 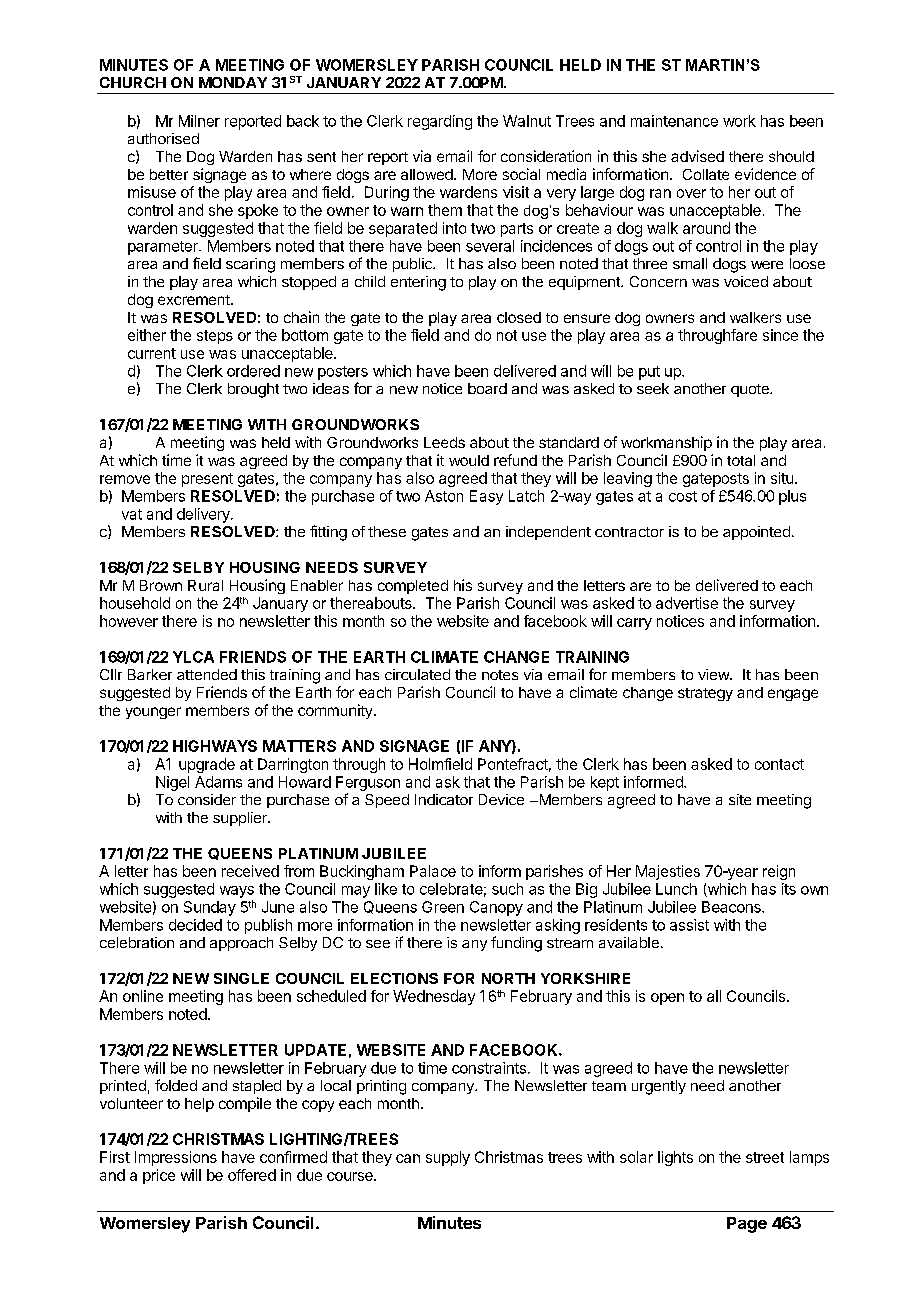 What do you see at coordinates (448, 1158) in the screenshot?
I see `supply` at bounding box center [448, 1158].
